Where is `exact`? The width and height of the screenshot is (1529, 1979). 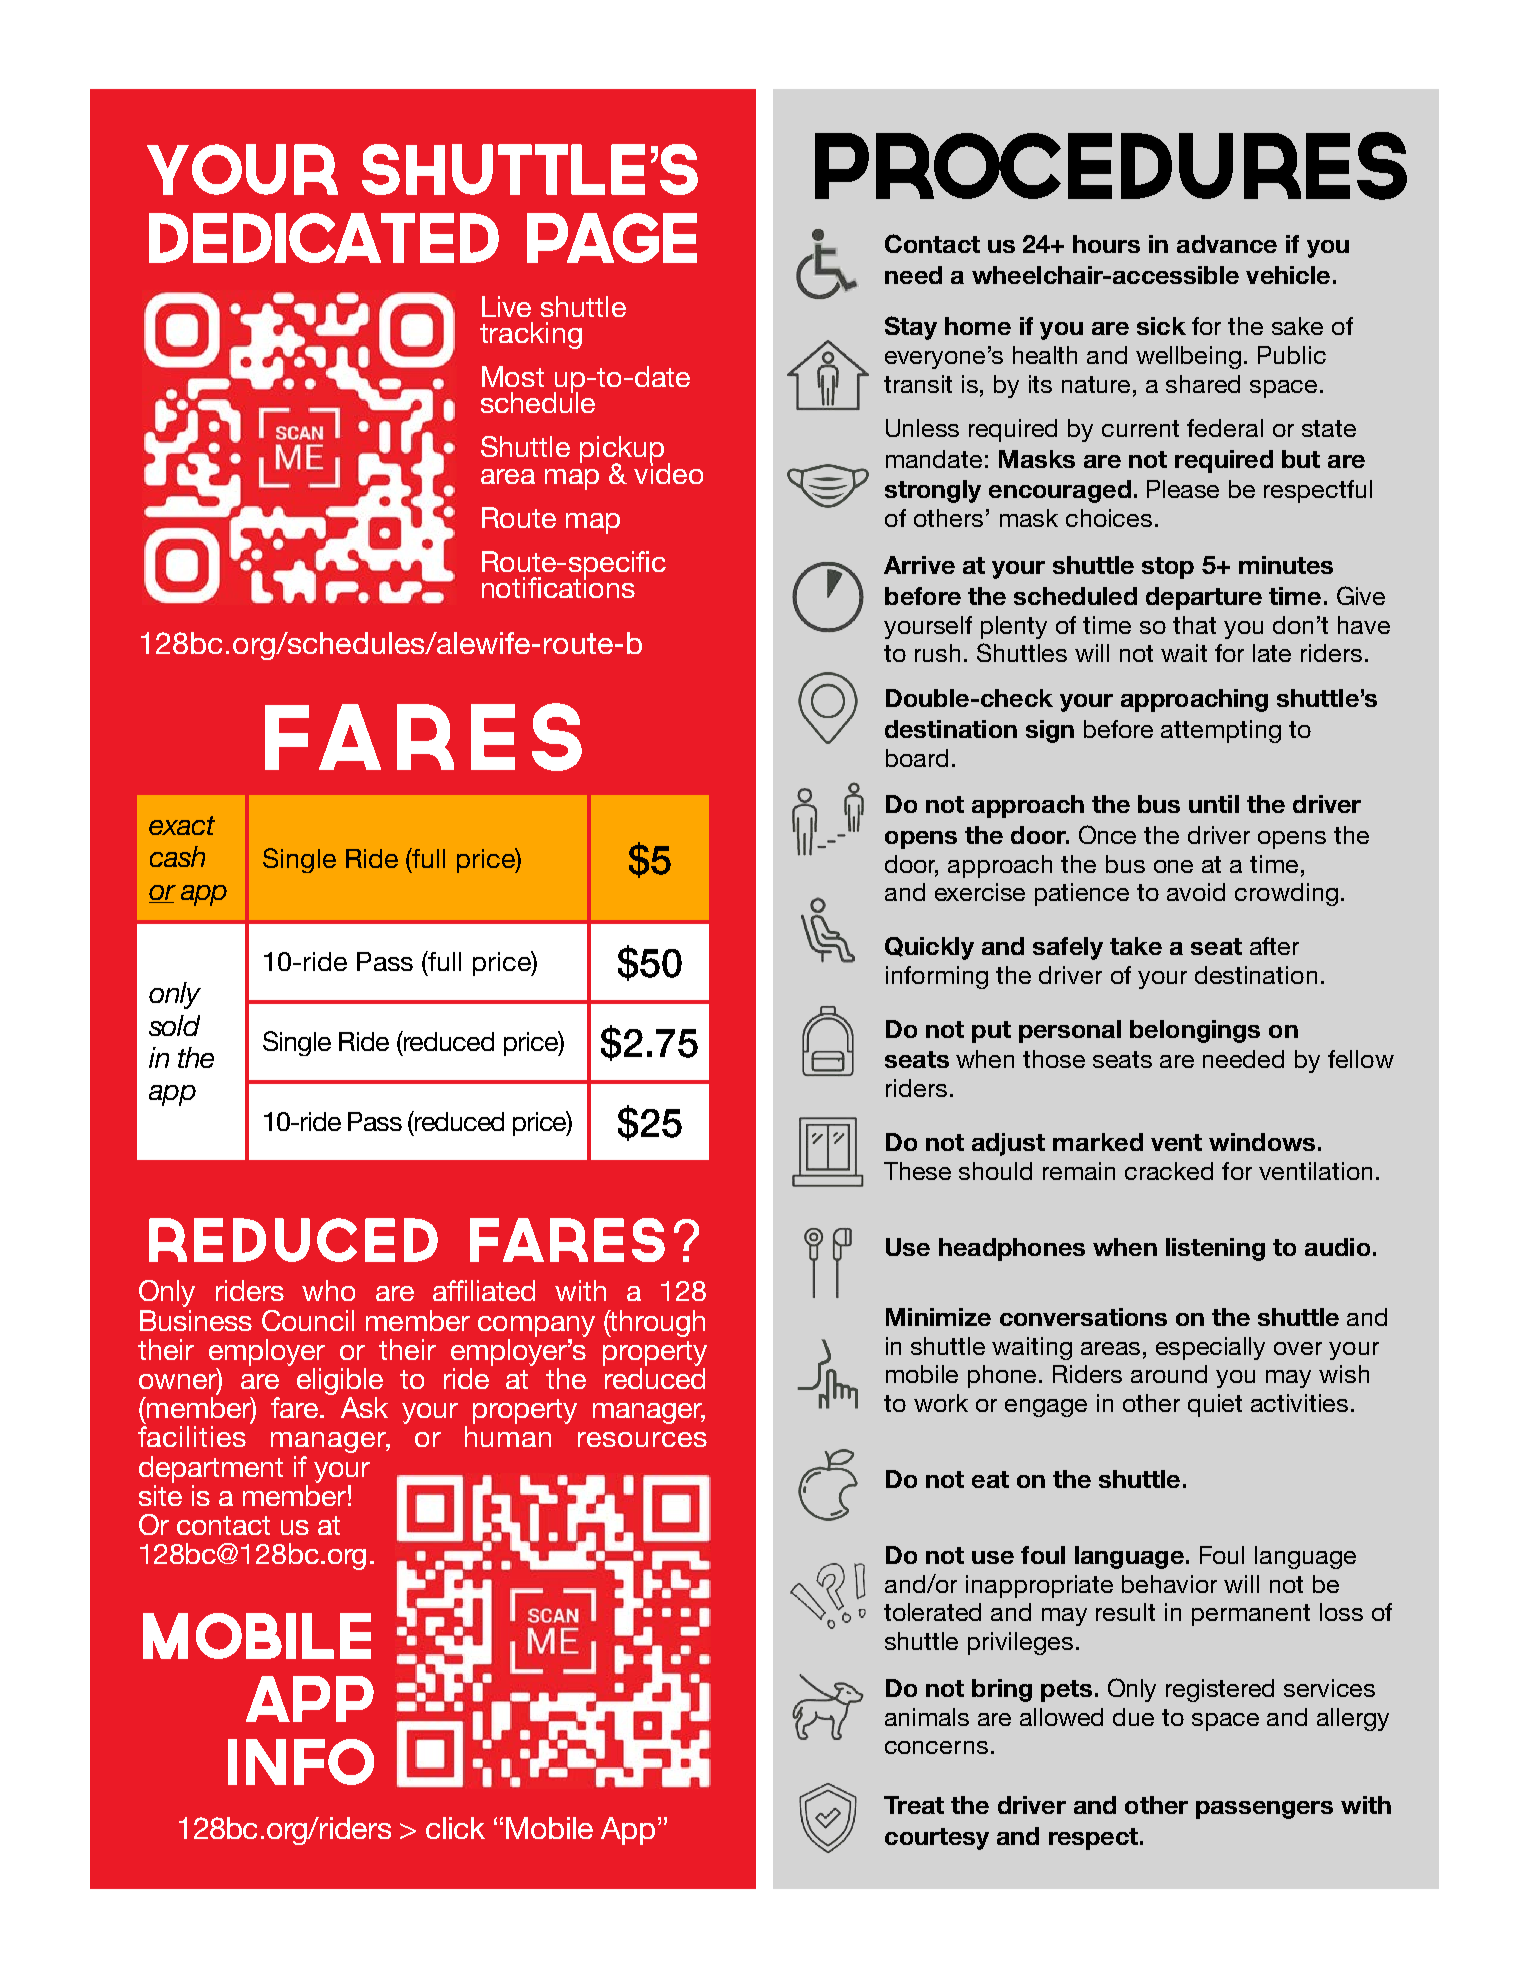
exact is located at coordinates (182, 825).
